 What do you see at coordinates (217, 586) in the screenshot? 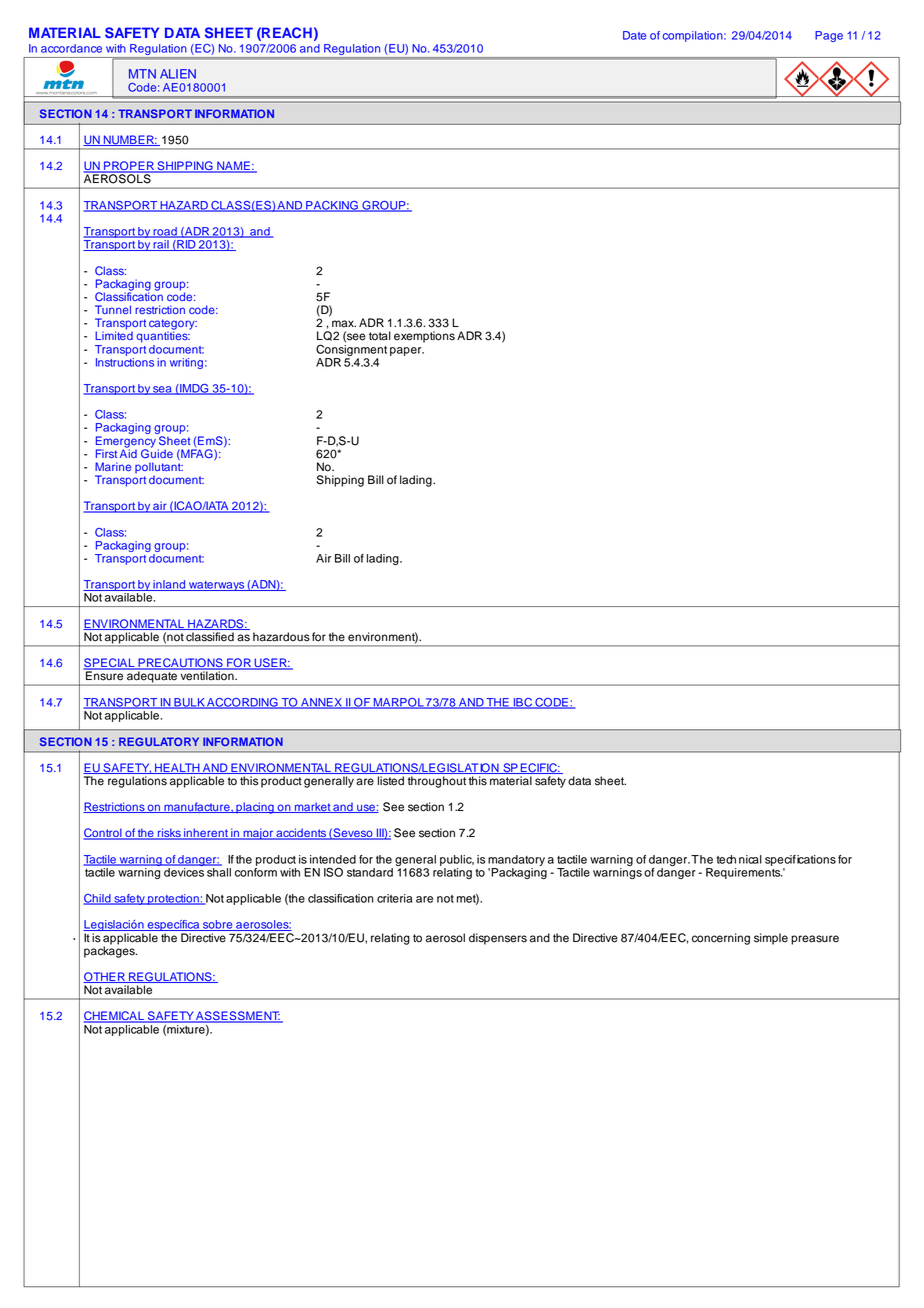
I see `waterways` at bounding box center [217, 586].
